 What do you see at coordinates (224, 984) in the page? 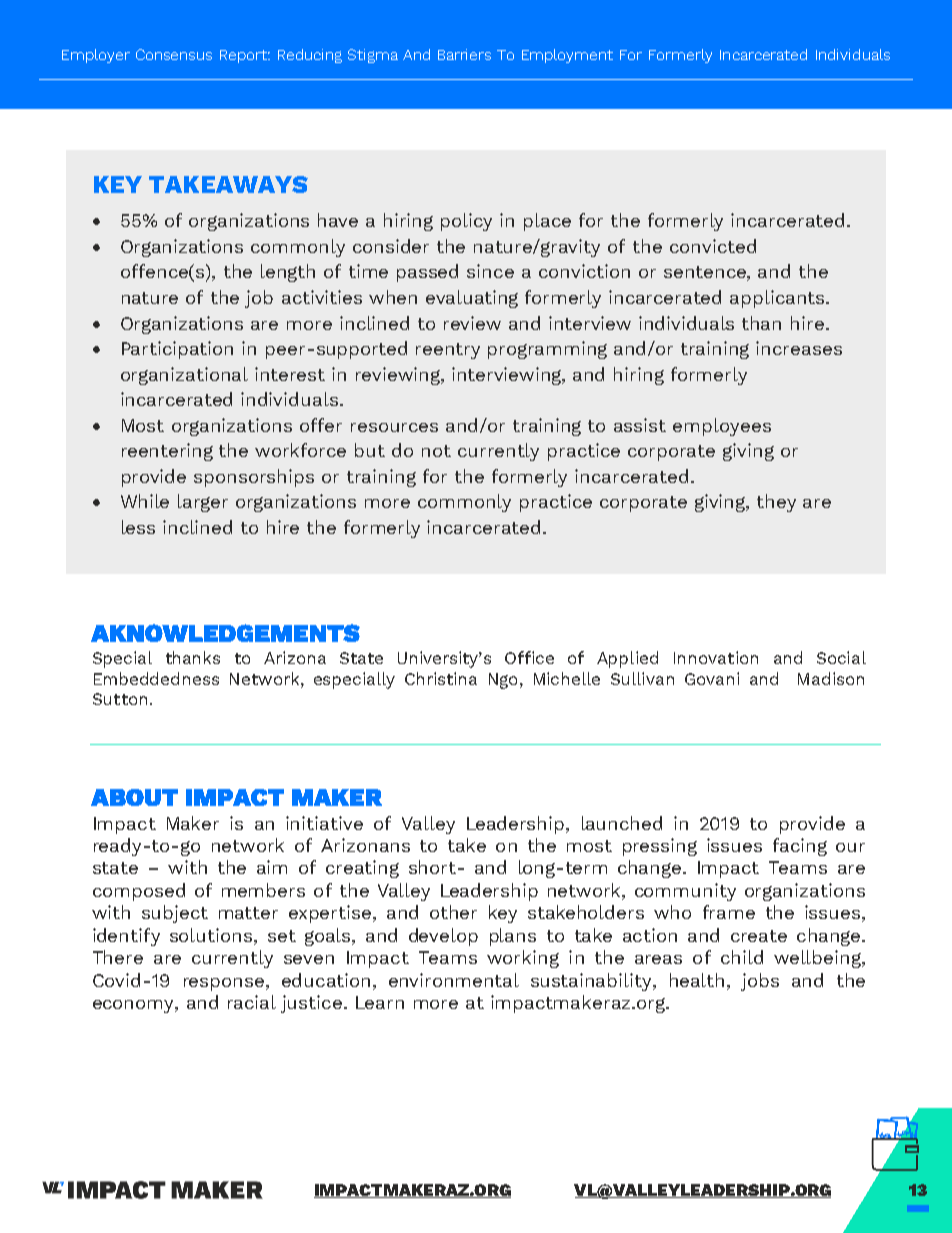
I see `response` at bounding box center [224, 984].
